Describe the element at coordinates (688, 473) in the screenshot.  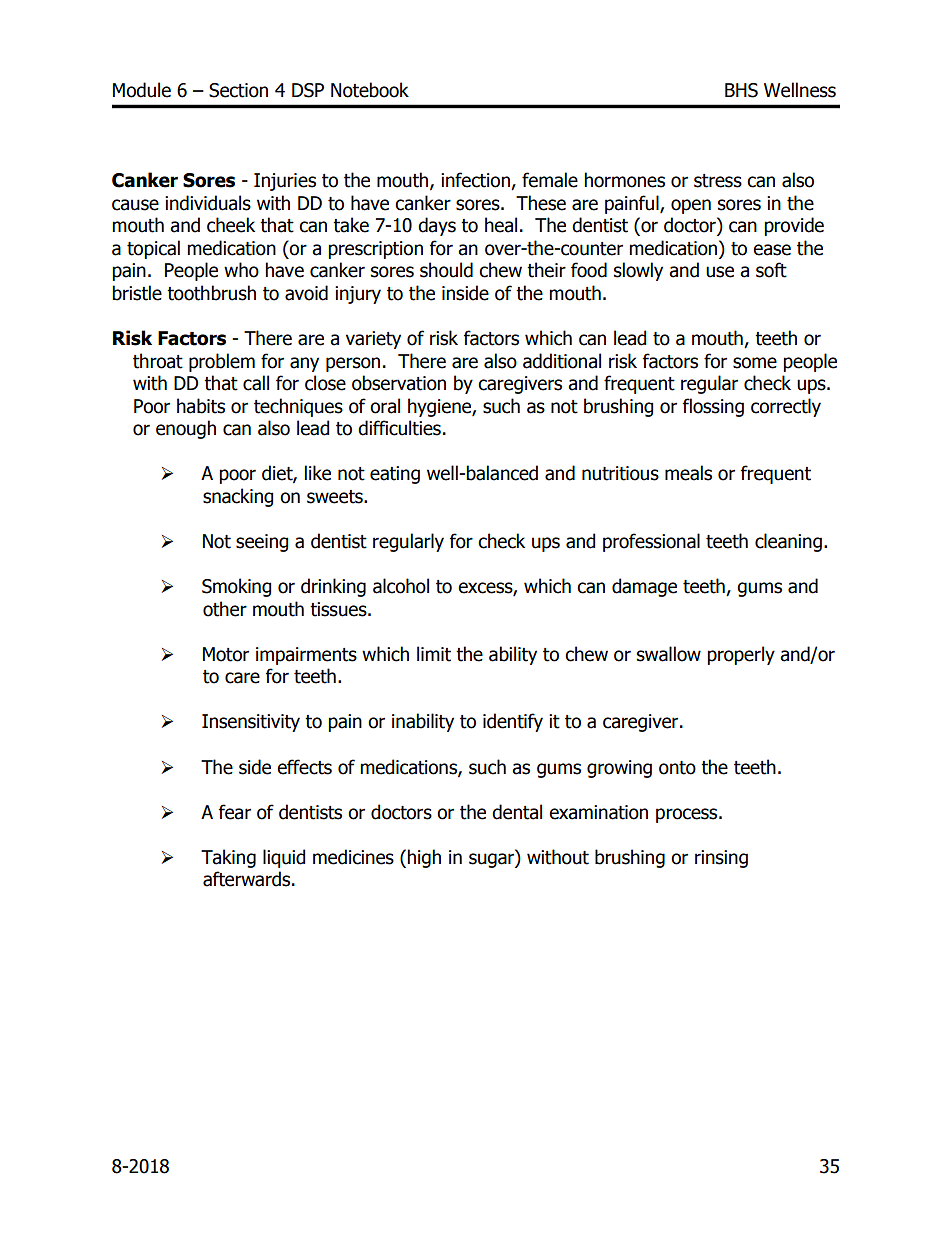
I see `meals` at that location.
